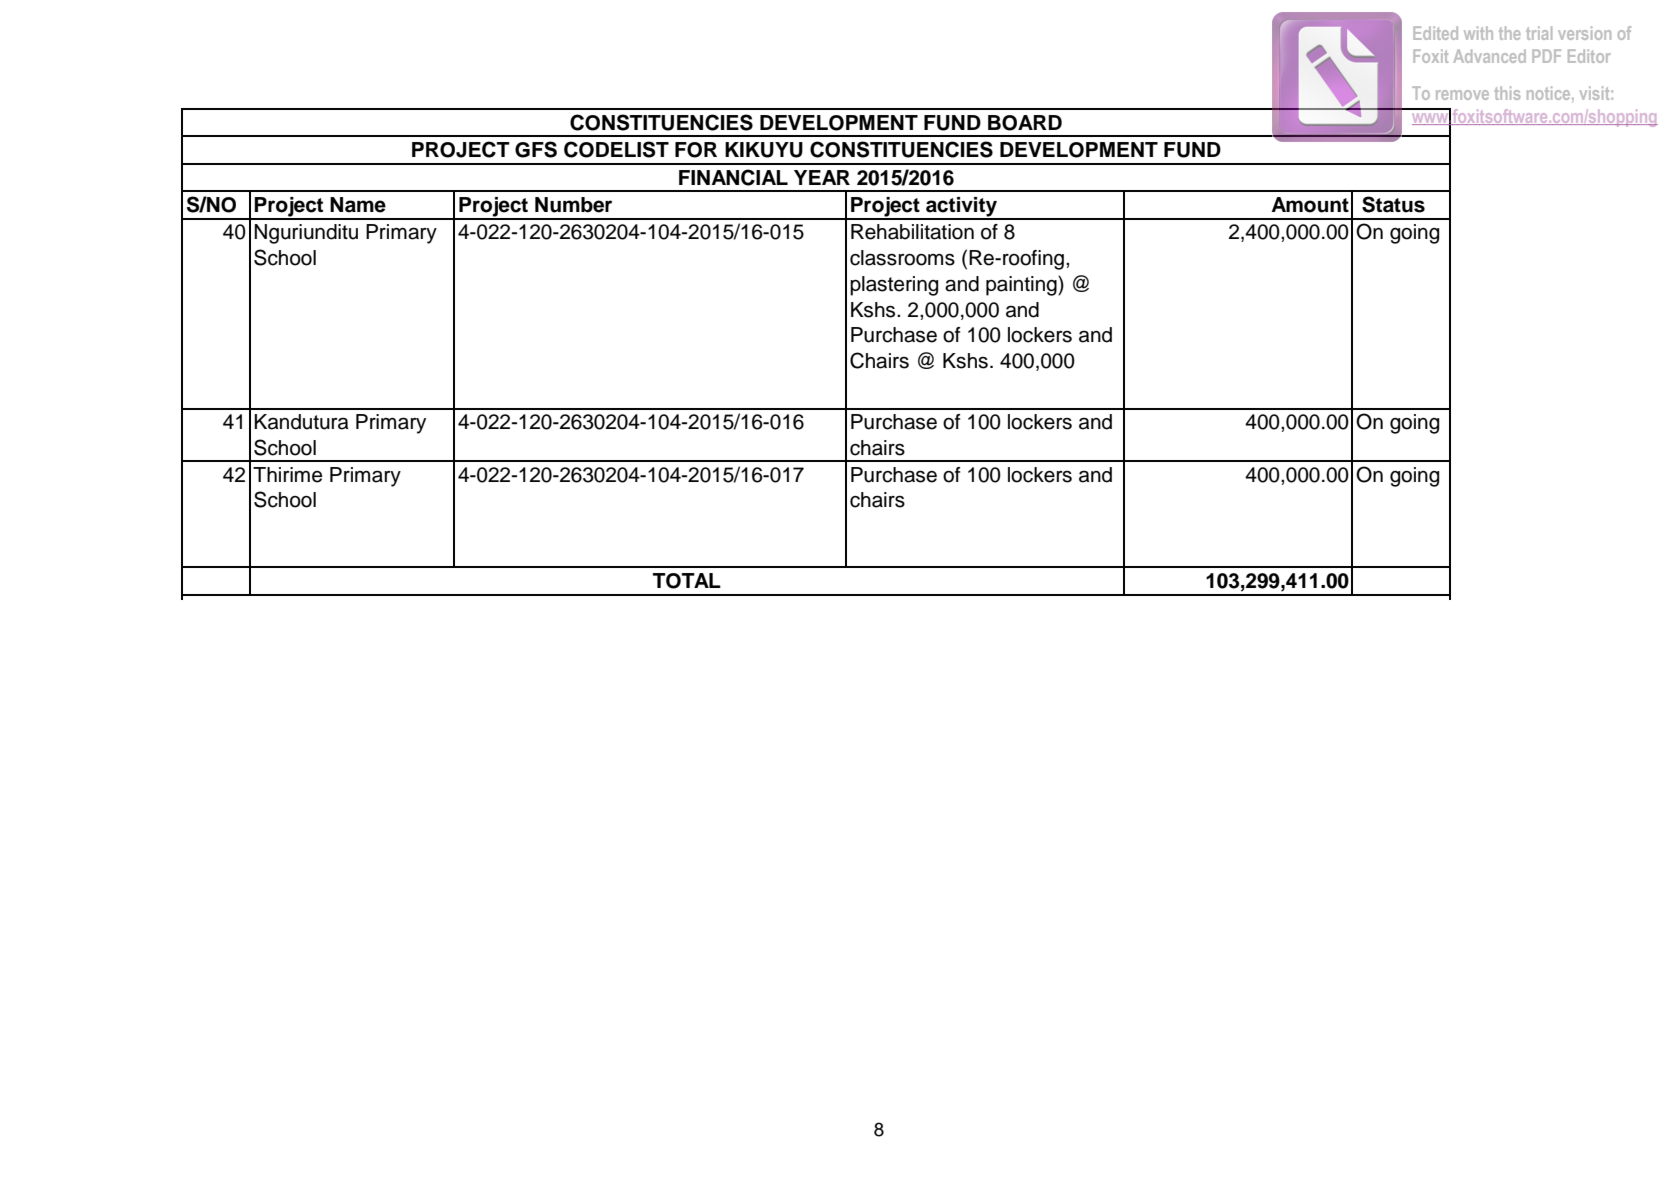 The height and width of the screenshot is (1187, 1679). What do you see at coordinates (1489, 56) in the screenshot?
I see `Advanced` at bounding box center [1489, 56].
